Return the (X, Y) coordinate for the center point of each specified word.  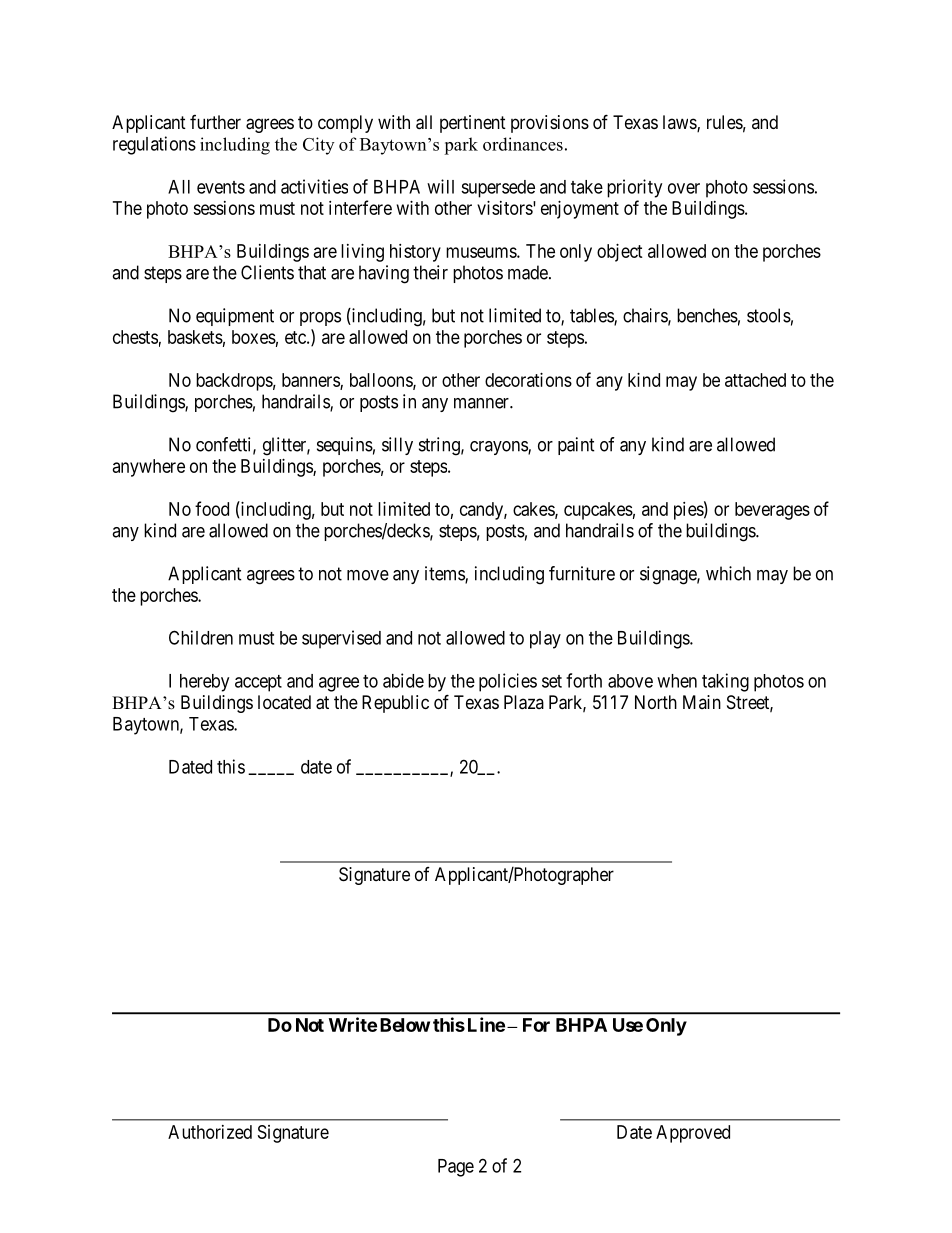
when (677, 681)
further (215, 122)
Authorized (210, 1132)
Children (201, 637)
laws (680, 123)
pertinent (473, 124)
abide (403, 680)
